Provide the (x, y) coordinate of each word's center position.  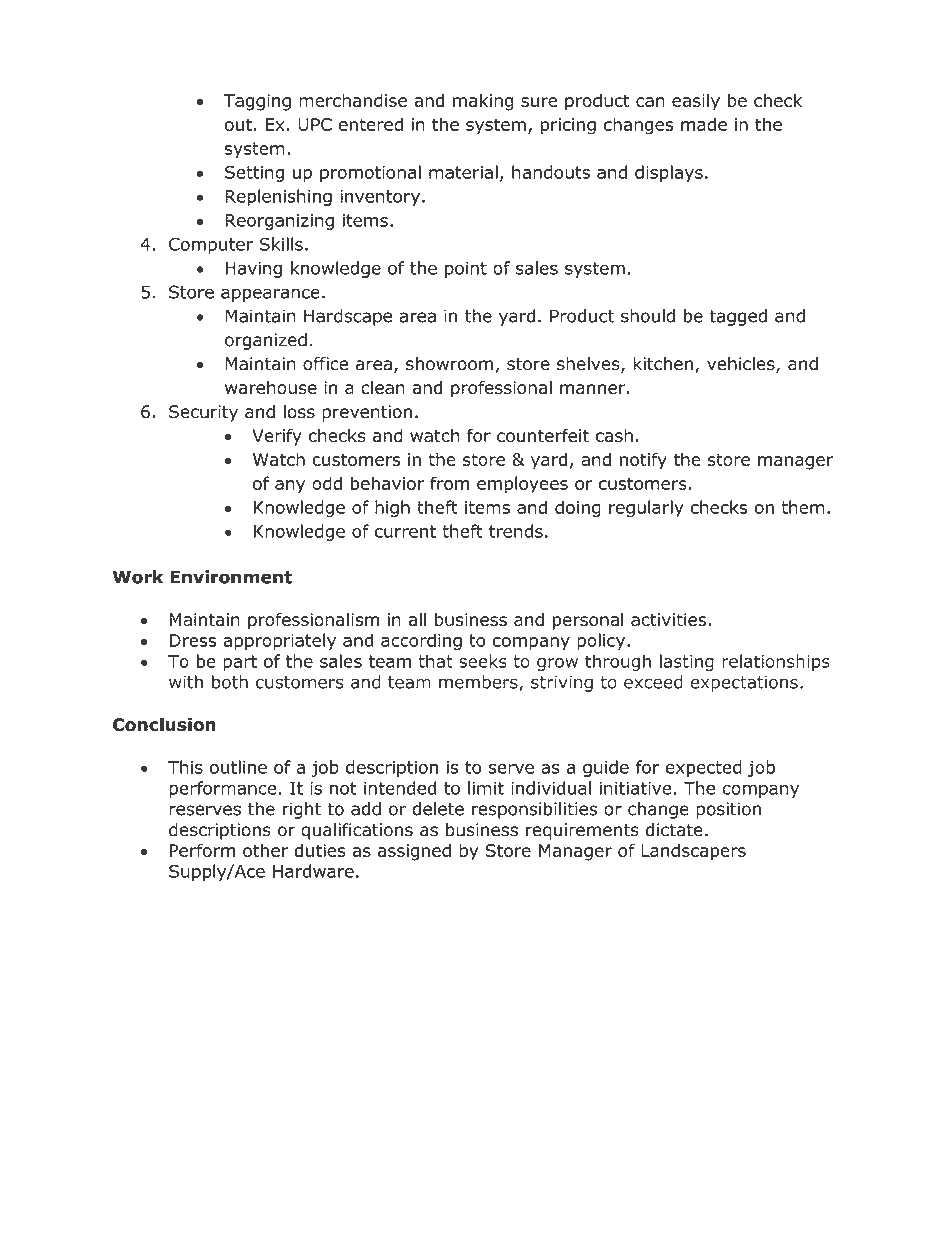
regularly (646, 509)
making (483, 102)
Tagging (257, 102)
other (265, 850)
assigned (414, 852)
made (704, 124)
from (449, 483)
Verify (277, 437)
